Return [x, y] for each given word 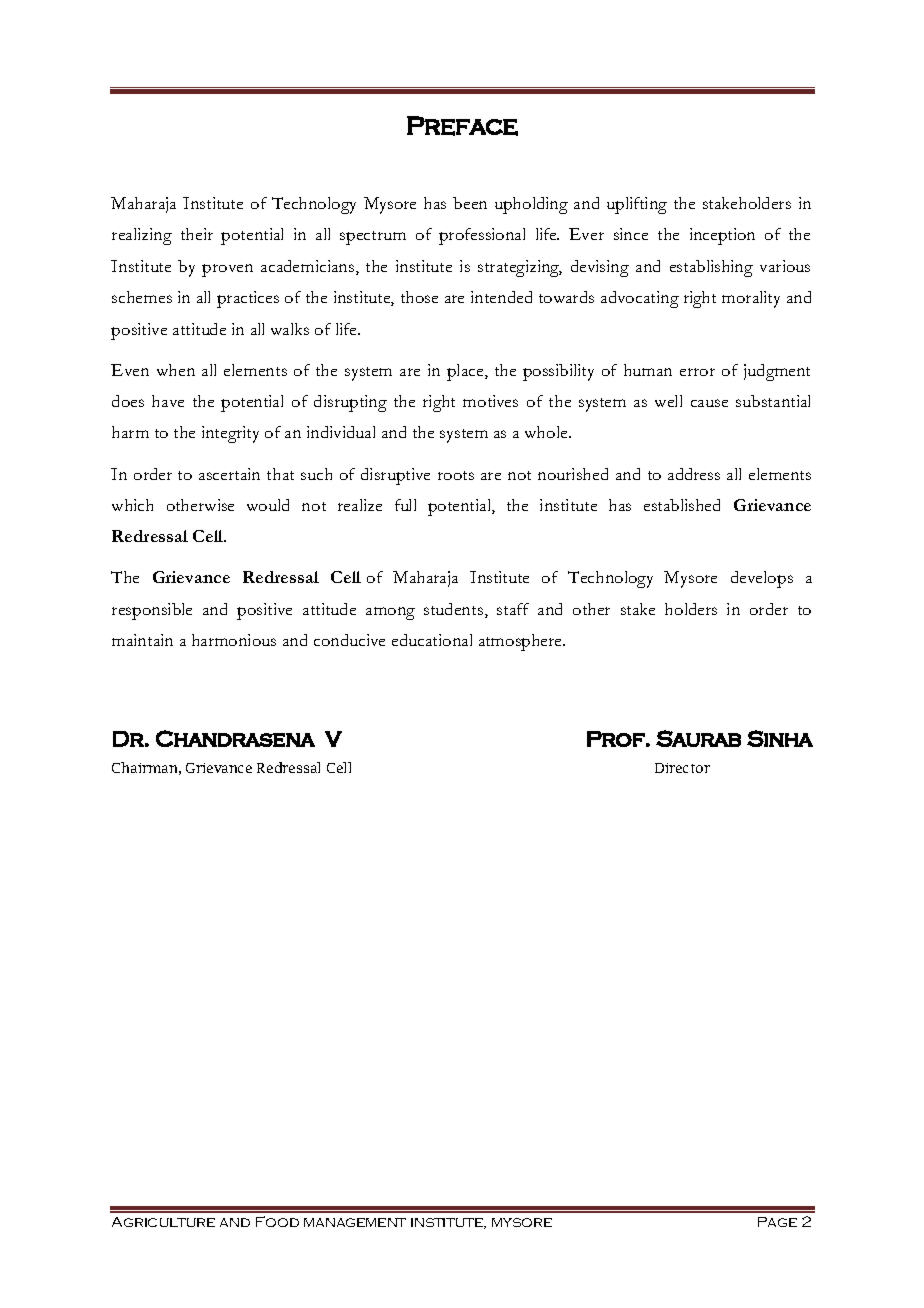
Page [777, 1222]
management [355, 1222]
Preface [462, 126]
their [197, 234]
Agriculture [163, 1222]
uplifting [637, 205]
